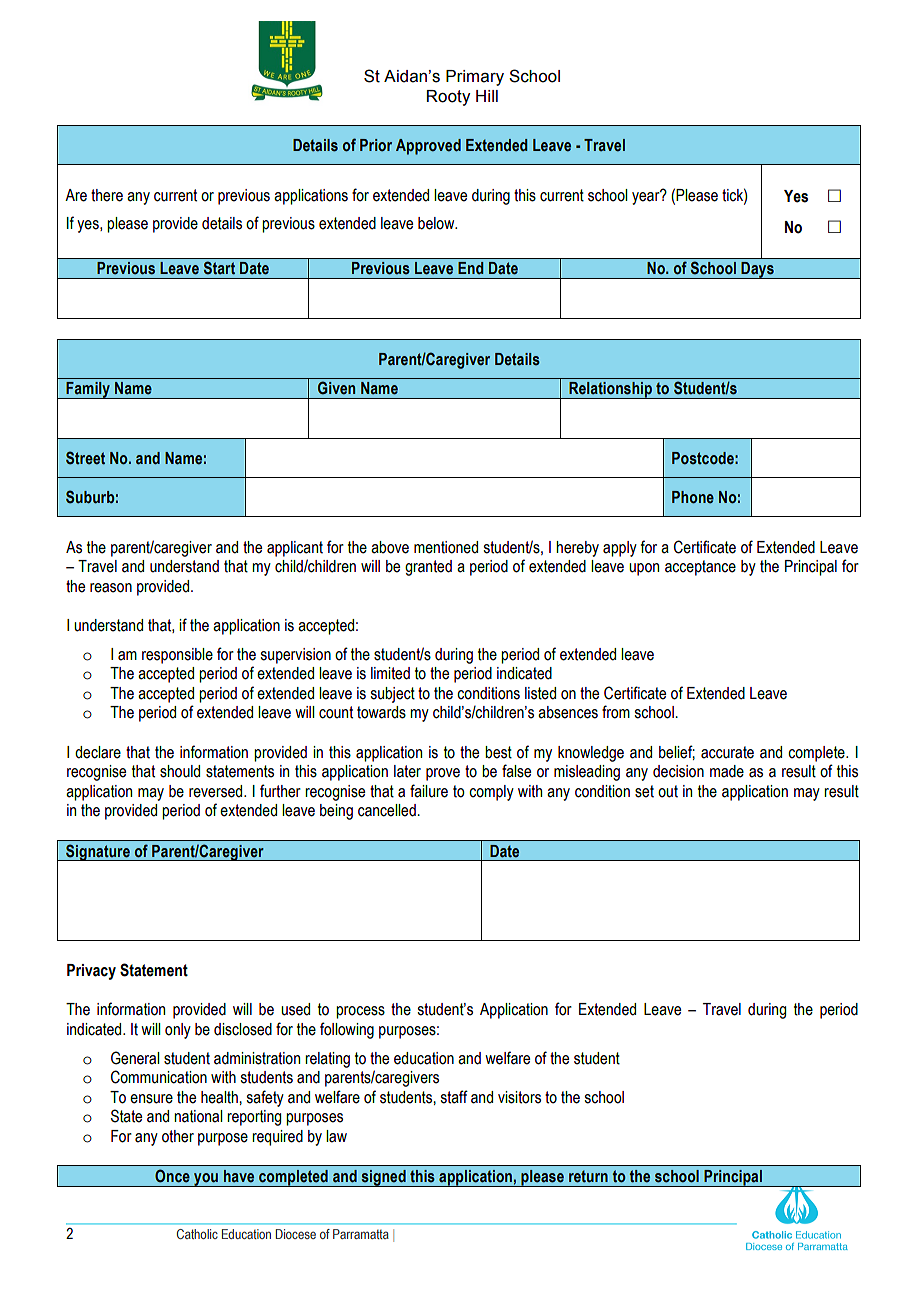 The width and height of the screenshot is (924, 1308). What do you see at coordinates (616, 712) in the screenshot?
I see `from` at bounding box center [616, 712].
